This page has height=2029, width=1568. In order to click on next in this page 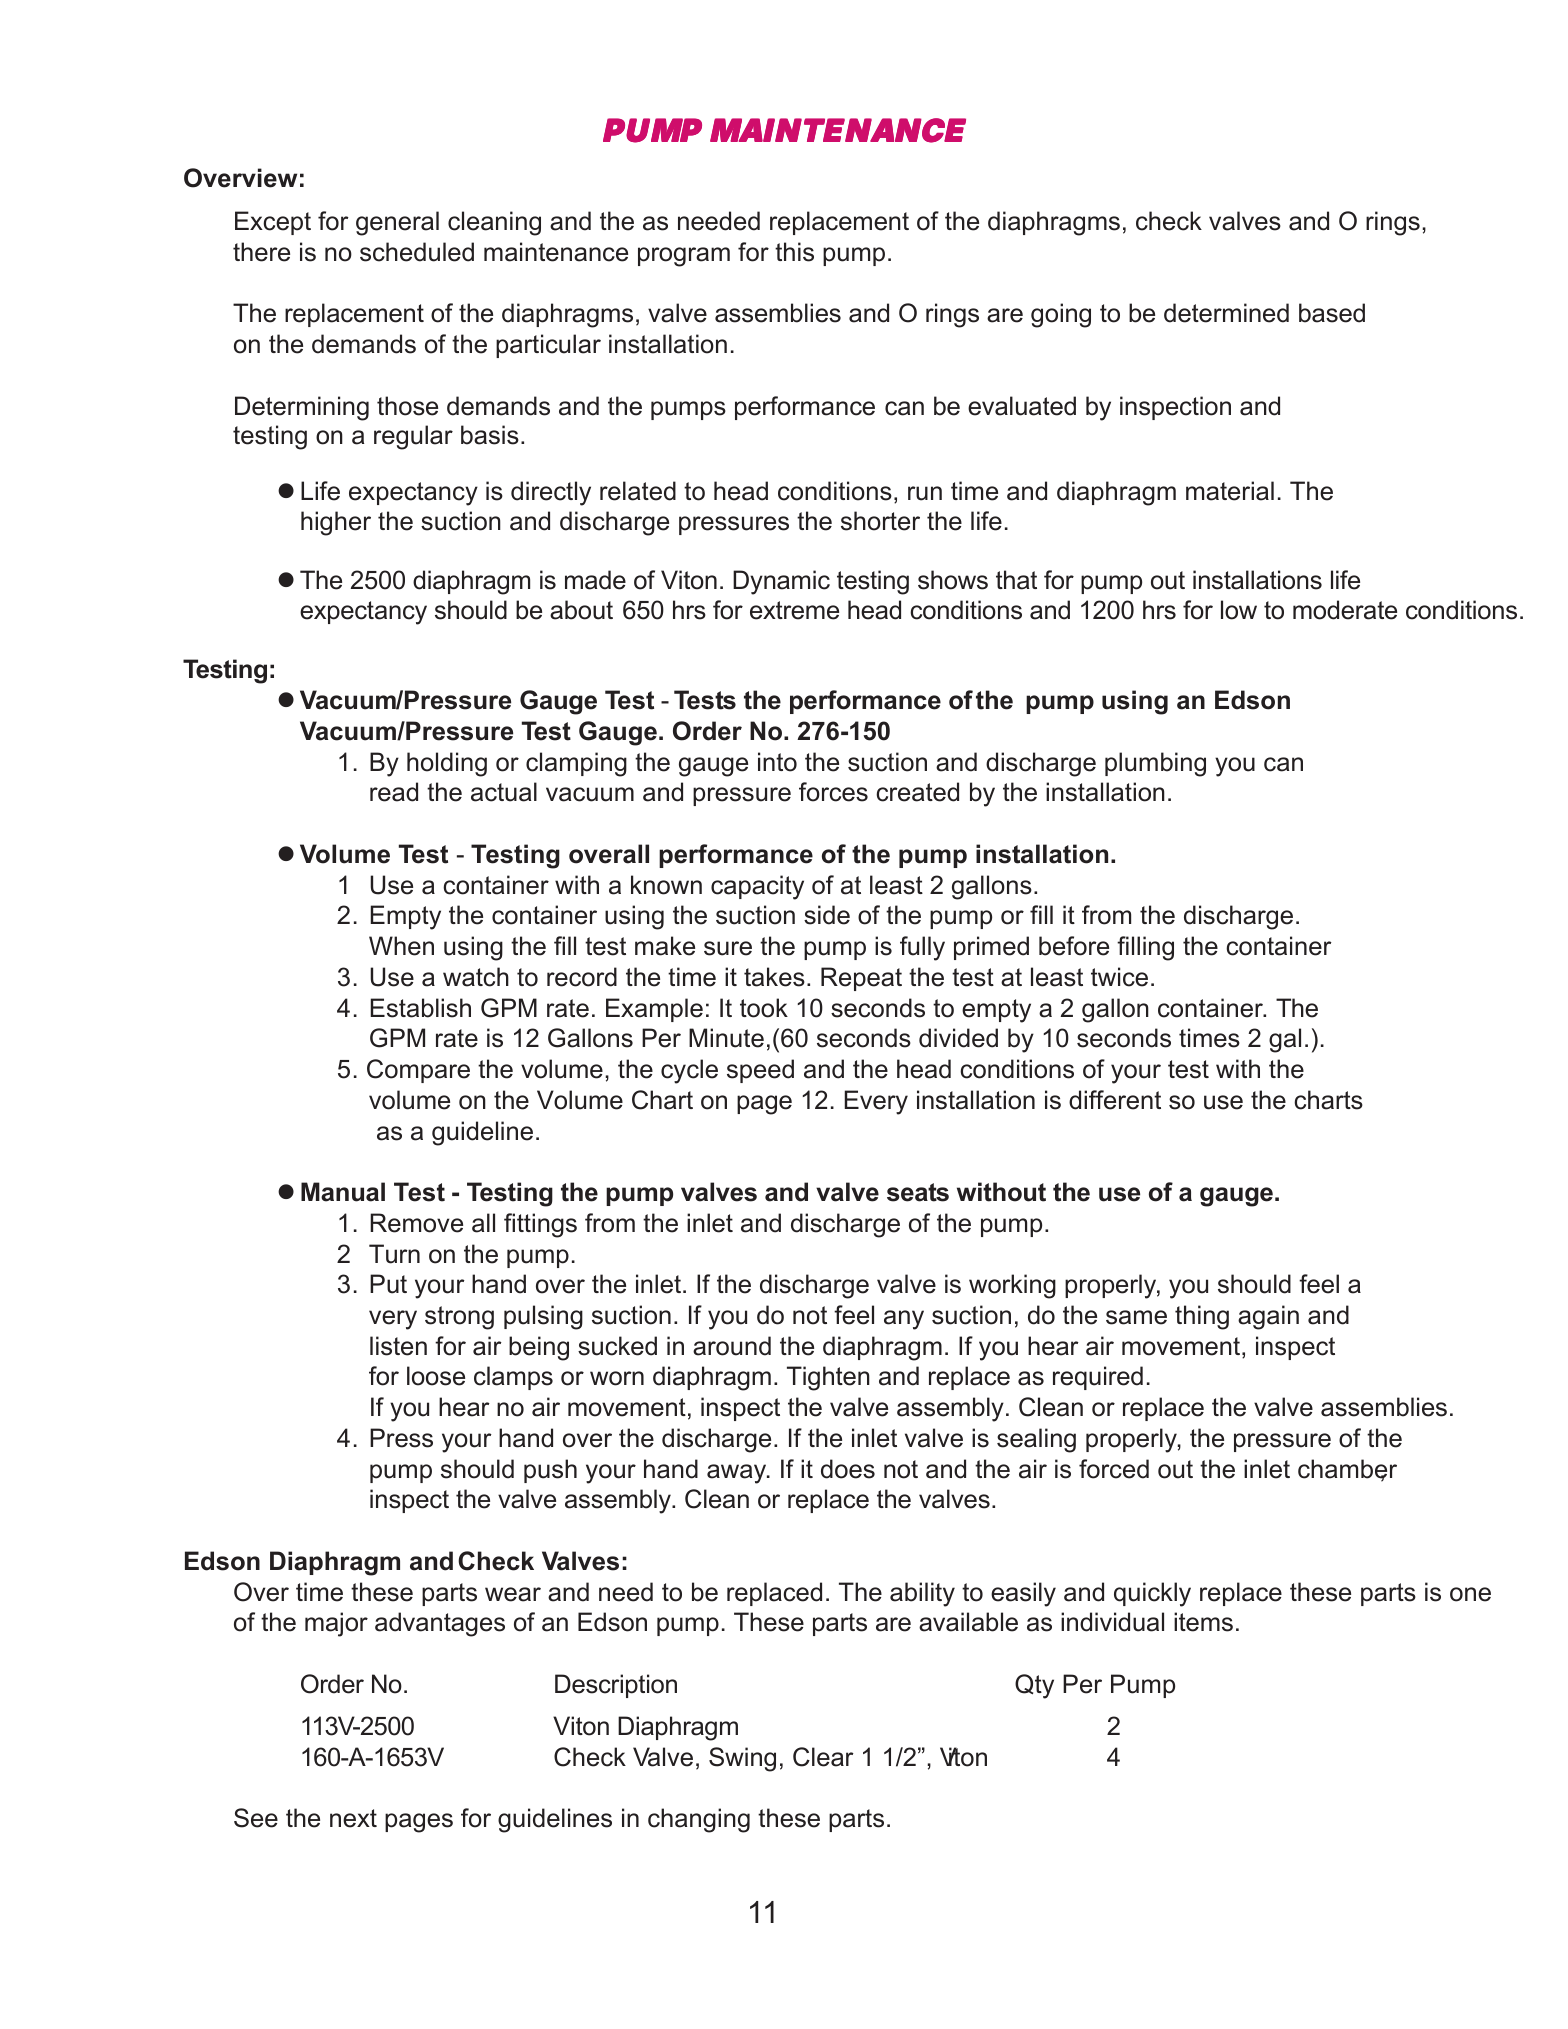, I will do `click(353, 1818)`.
